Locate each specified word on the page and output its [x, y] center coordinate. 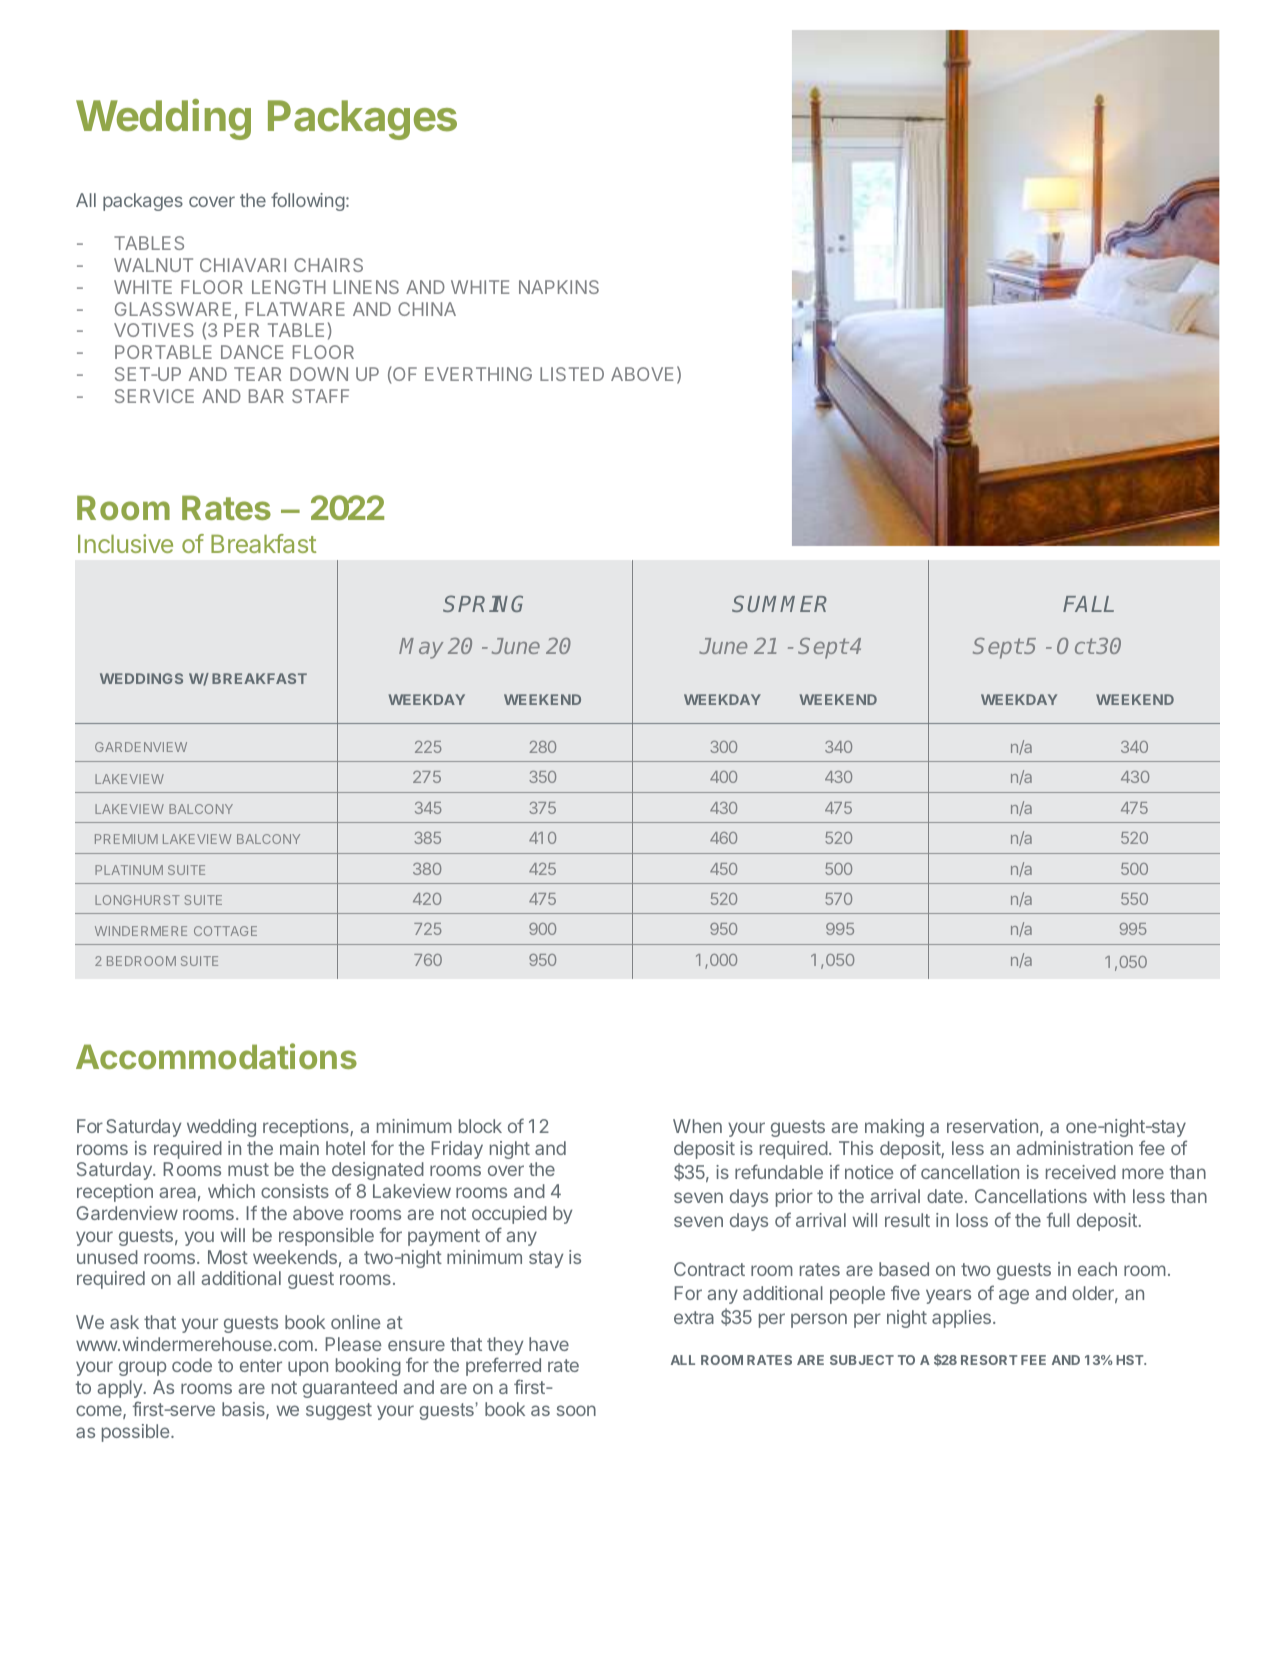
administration [1074, 1148]
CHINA [427, 309]
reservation [992, 1126]
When [697, 1126]
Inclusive [125, 543]
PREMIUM [126, 839]
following [308, 201]
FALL [1088, 604]
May [421, 648]
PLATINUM [129, 870]
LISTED [572, 374]
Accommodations [216, 1056]
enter [261, 1365]
